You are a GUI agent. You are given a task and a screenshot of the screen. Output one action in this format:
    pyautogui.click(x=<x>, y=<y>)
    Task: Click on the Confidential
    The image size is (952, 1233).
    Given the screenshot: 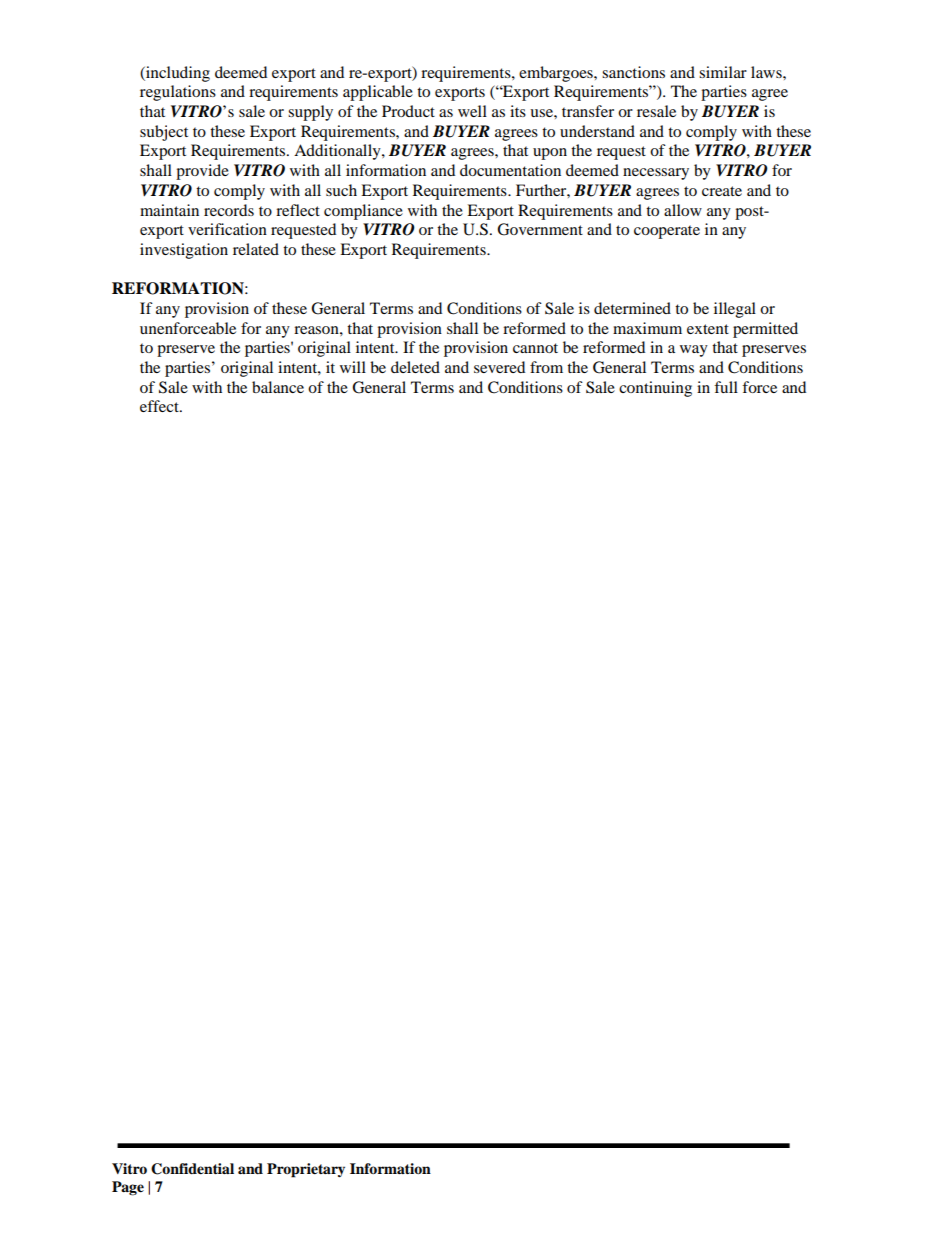 What is the action you would take?
    pyautogui.click(x=192, y=1169)
